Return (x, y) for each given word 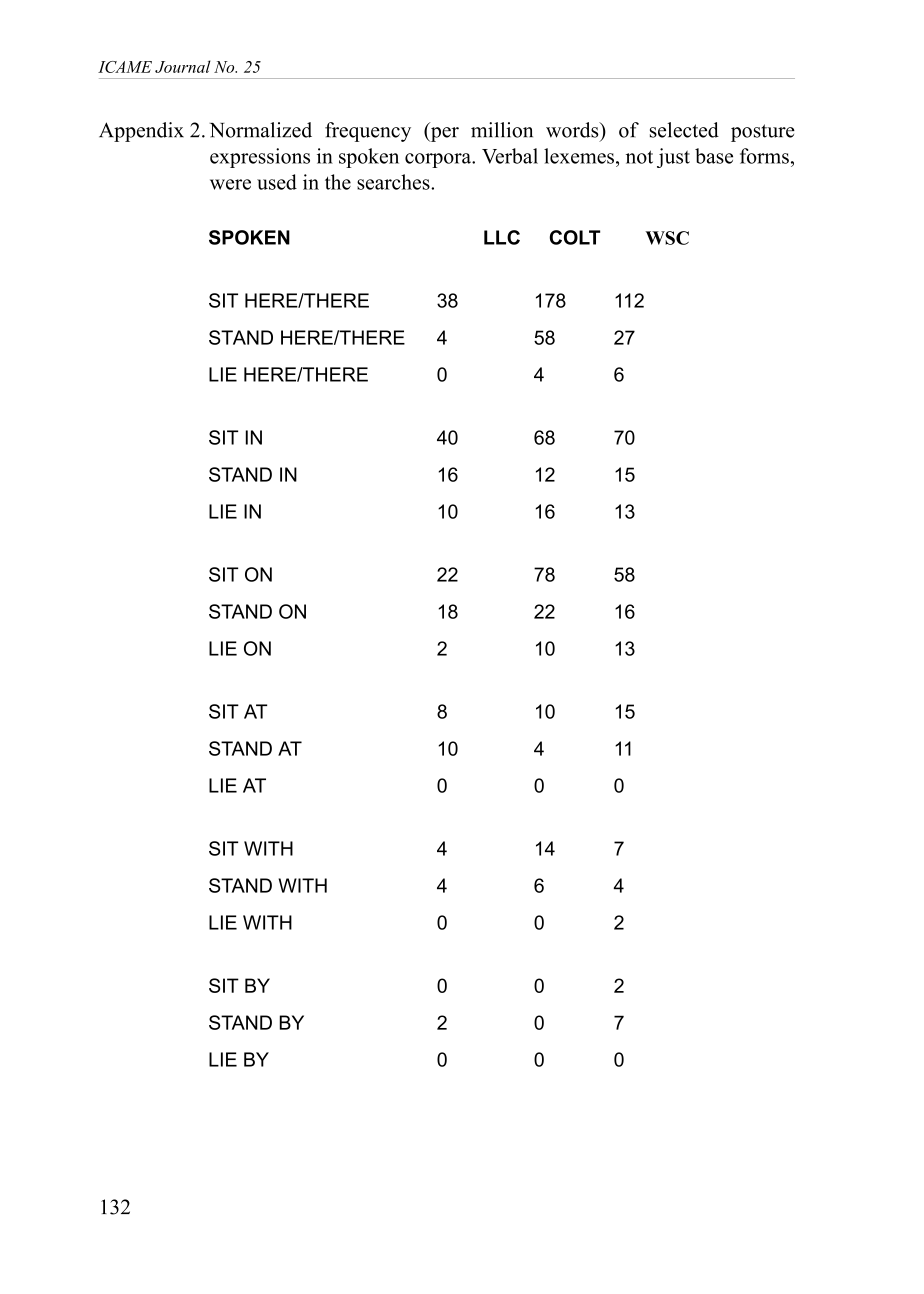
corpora (439, 160)
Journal (183, 66)
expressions (260, 158)
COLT (574, 237)
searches (394, 182)
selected (684, 130)
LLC (502, 237)
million (502, 130)
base (714, 156)
